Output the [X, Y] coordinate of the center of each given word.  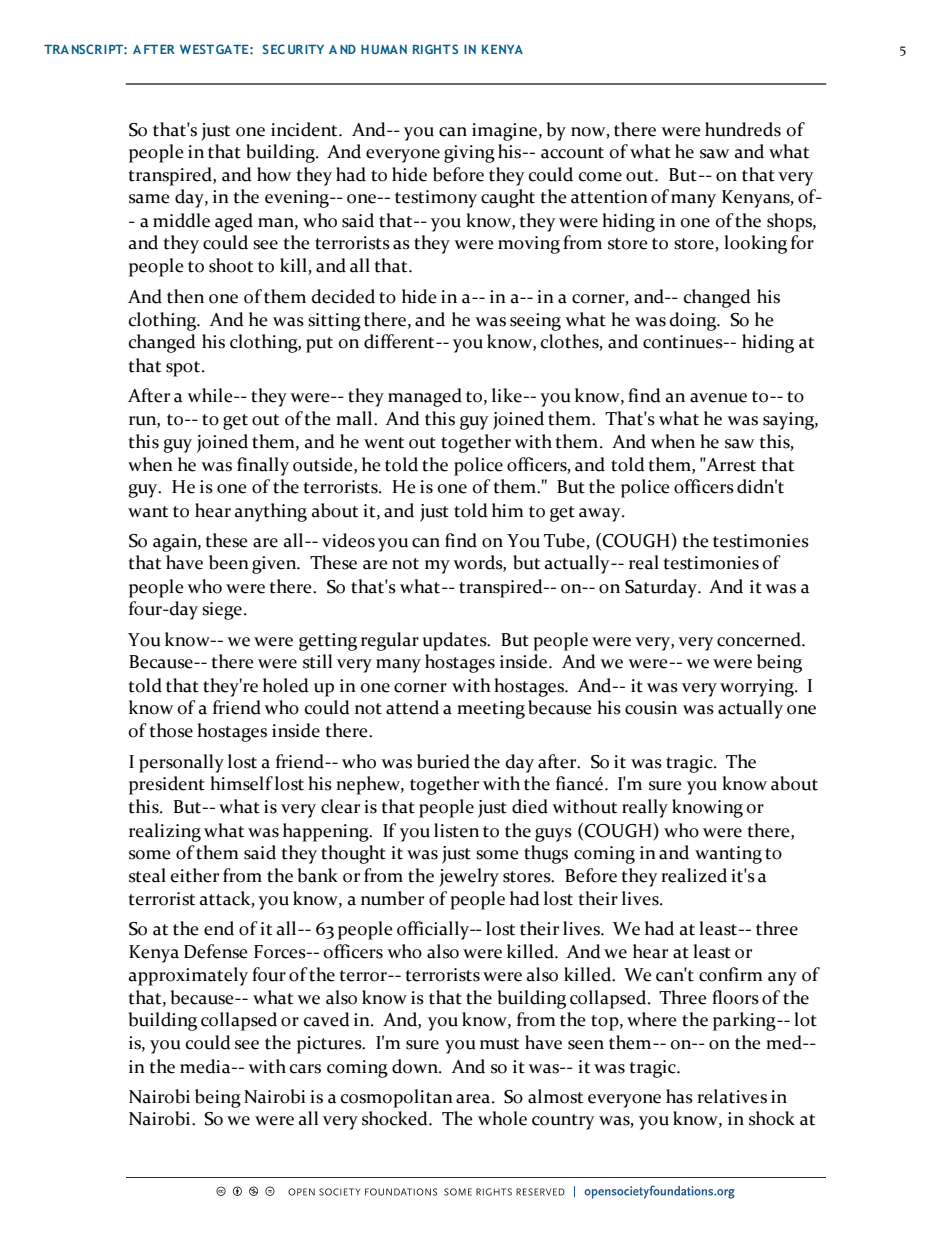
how [274, 174]
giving [469, 154]
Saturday [662, 588]
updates [456, 641]
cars [305, 1069]
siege [222, 611]
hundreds [743, 129]
